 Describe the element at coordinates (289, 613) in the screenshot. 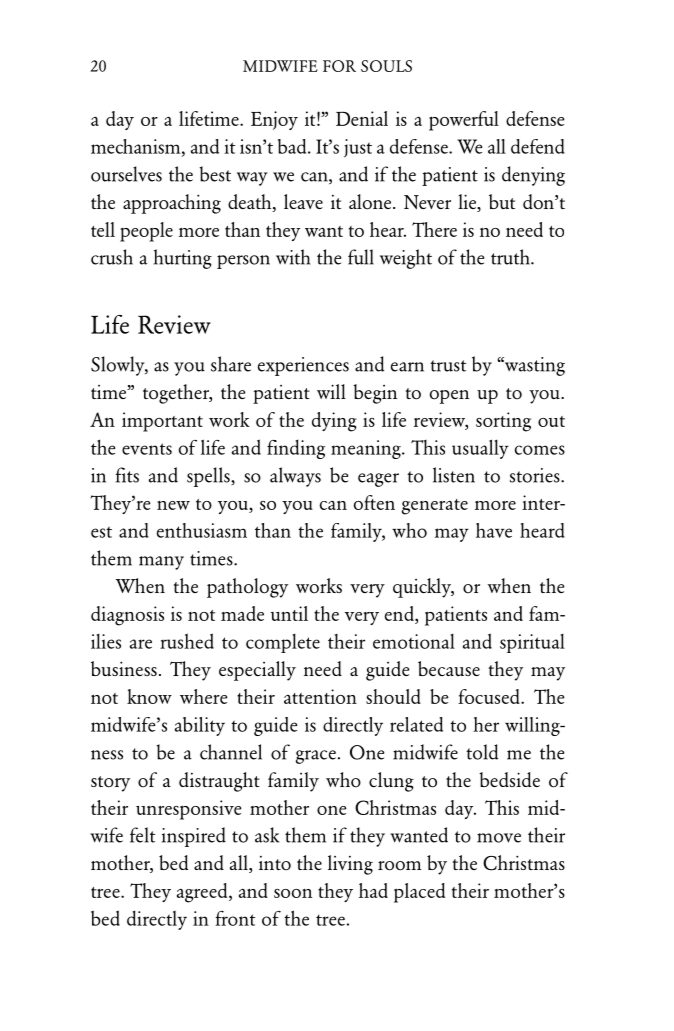

I see `until` at that location.
